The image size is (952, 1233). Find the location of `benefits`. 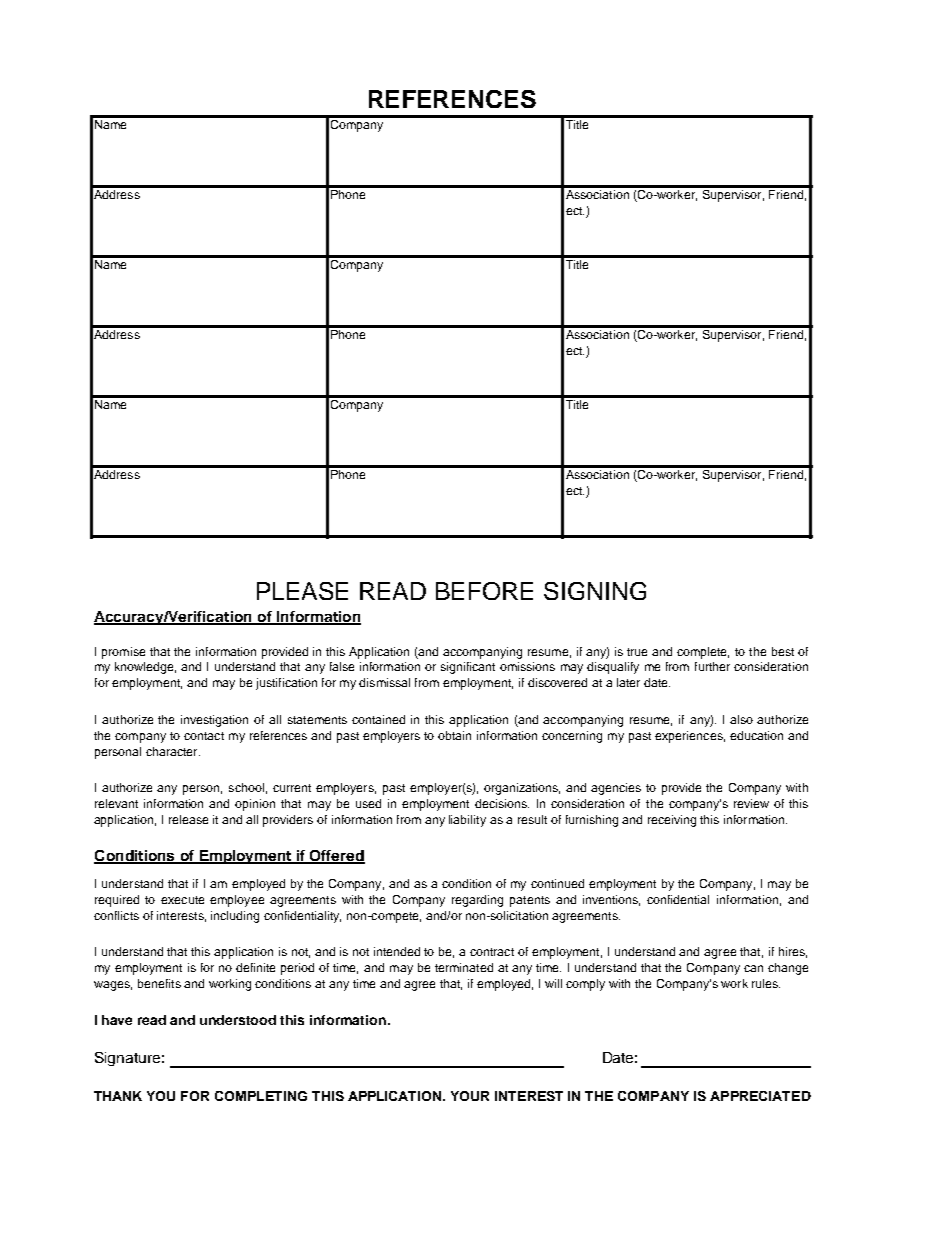

benefits is located at coordinates (159, 983).
